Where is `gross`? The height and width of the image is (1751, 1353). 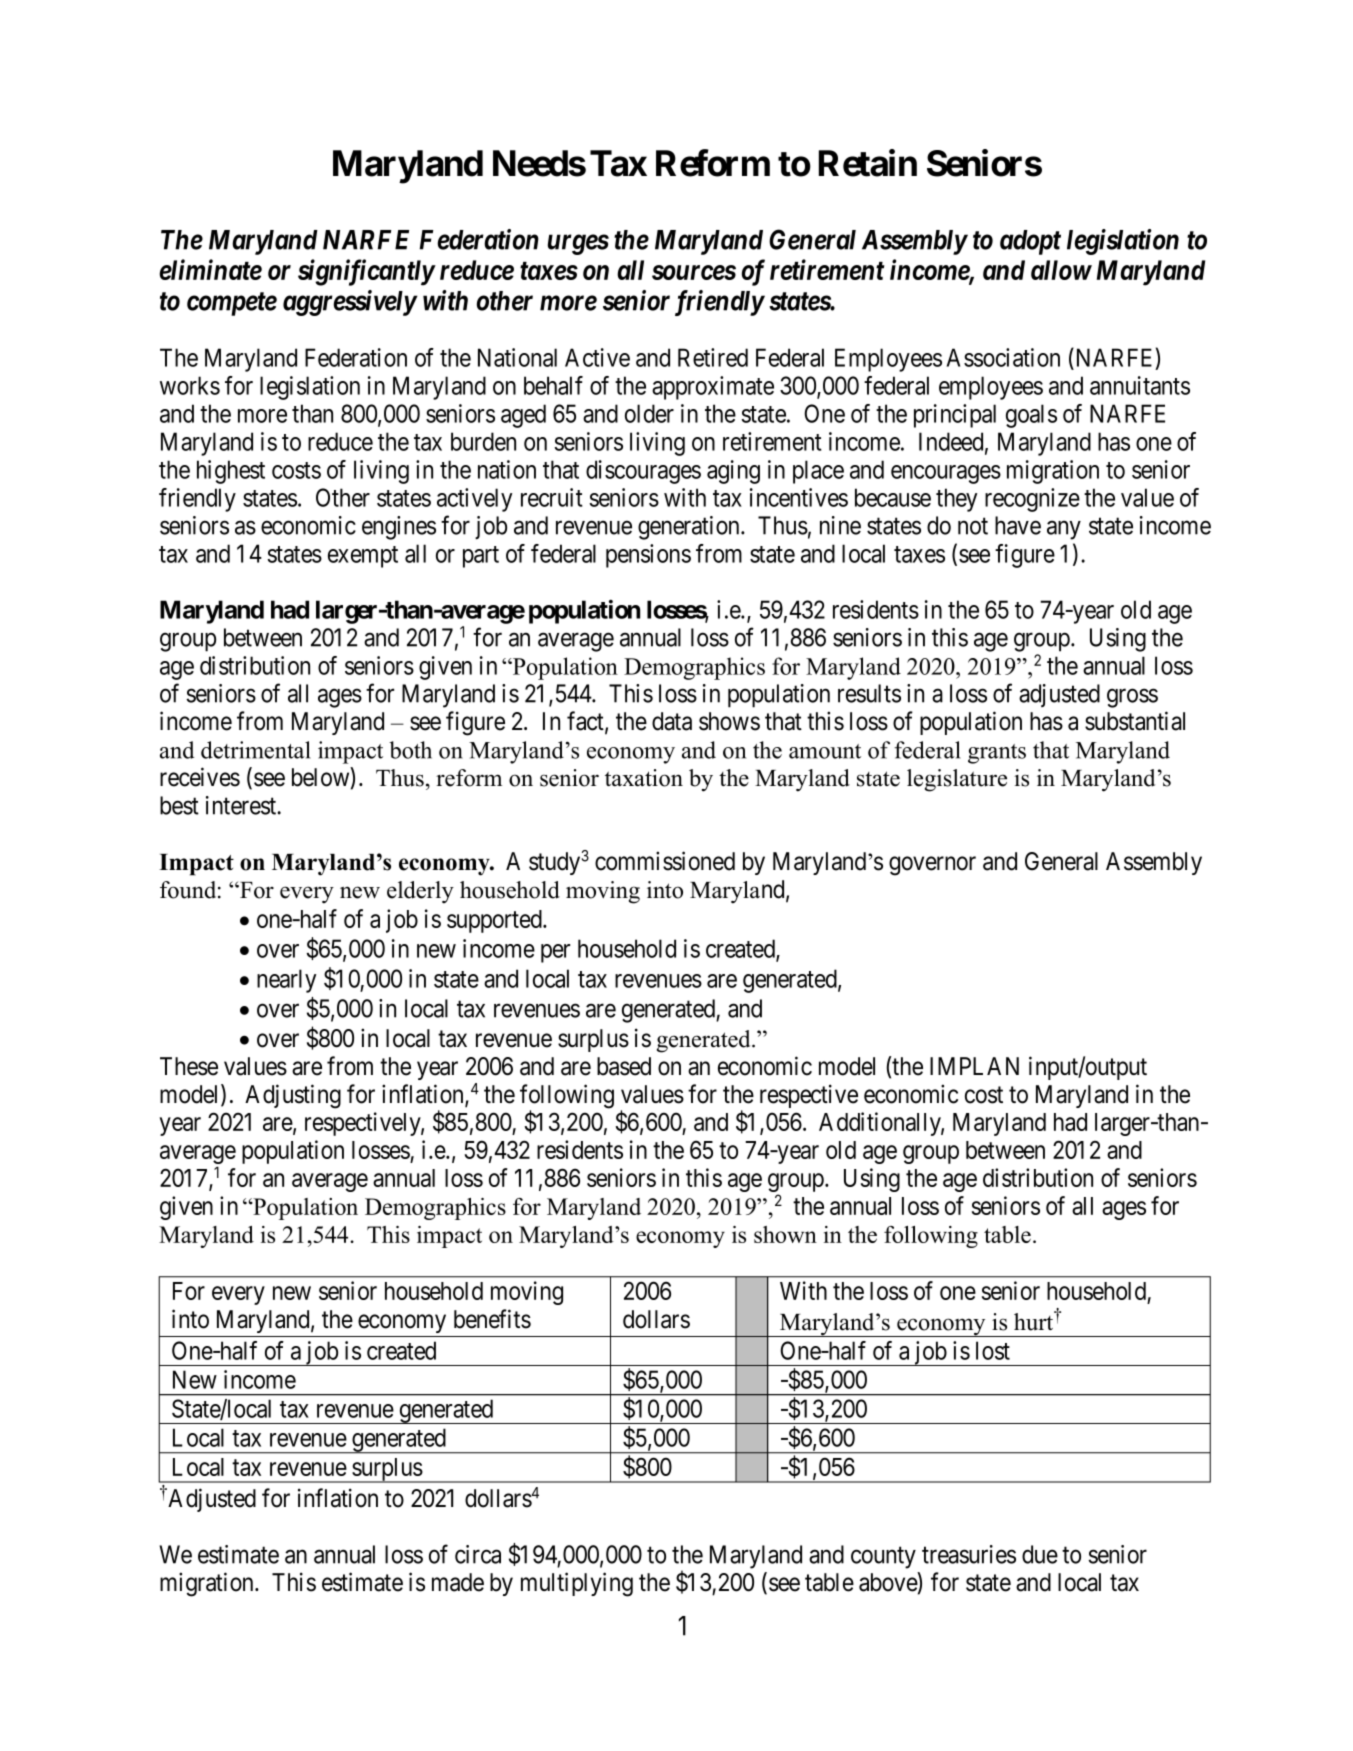
gross is located at coordinates (1132, 698).
